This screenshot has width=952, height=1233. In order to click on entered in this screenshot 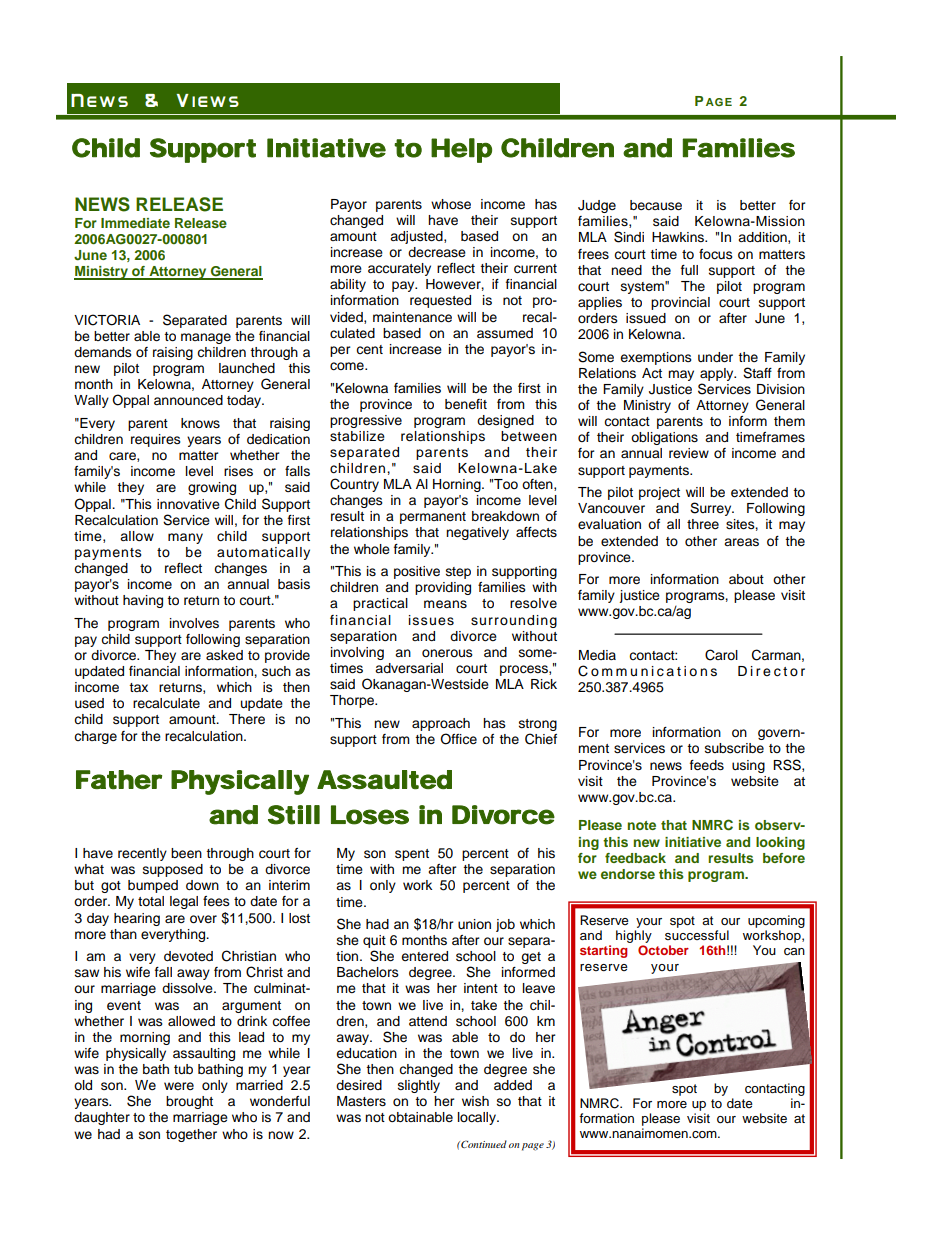, I will do `click(424, 956)`.
